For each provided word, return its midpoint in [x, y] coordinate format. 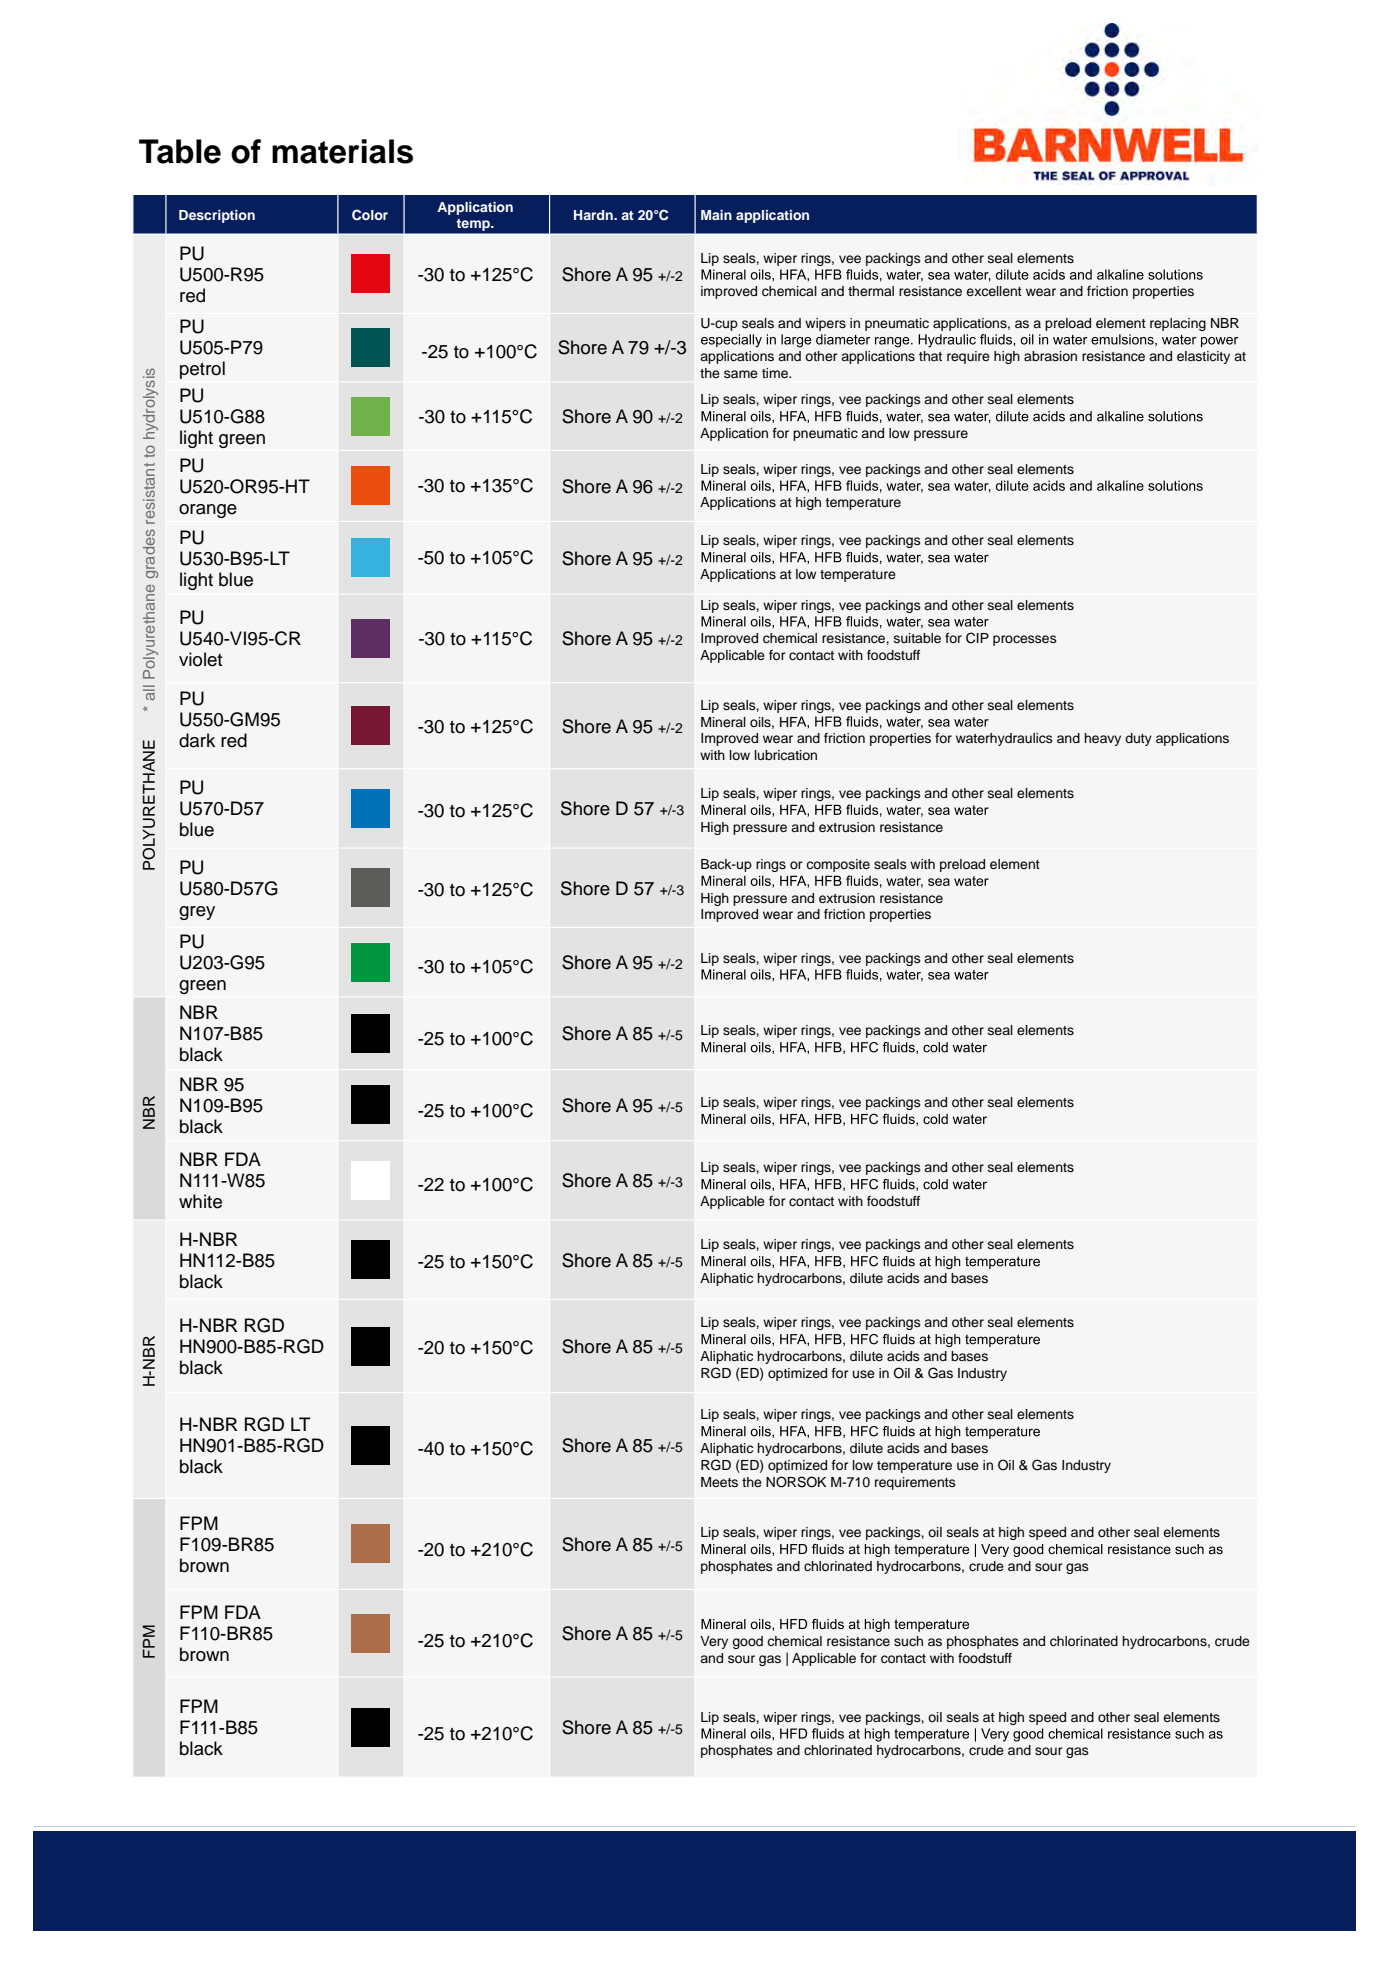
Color [370, 215]
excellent [994, 291]
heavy [1102, 739]
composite [838, 865]
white [200, 1201]
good [747, 1642]
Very [714, 1642]
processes [1025, 640]
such [908, 1641]
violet [200, 659]
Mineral [723, 722]
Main [716, 215]
